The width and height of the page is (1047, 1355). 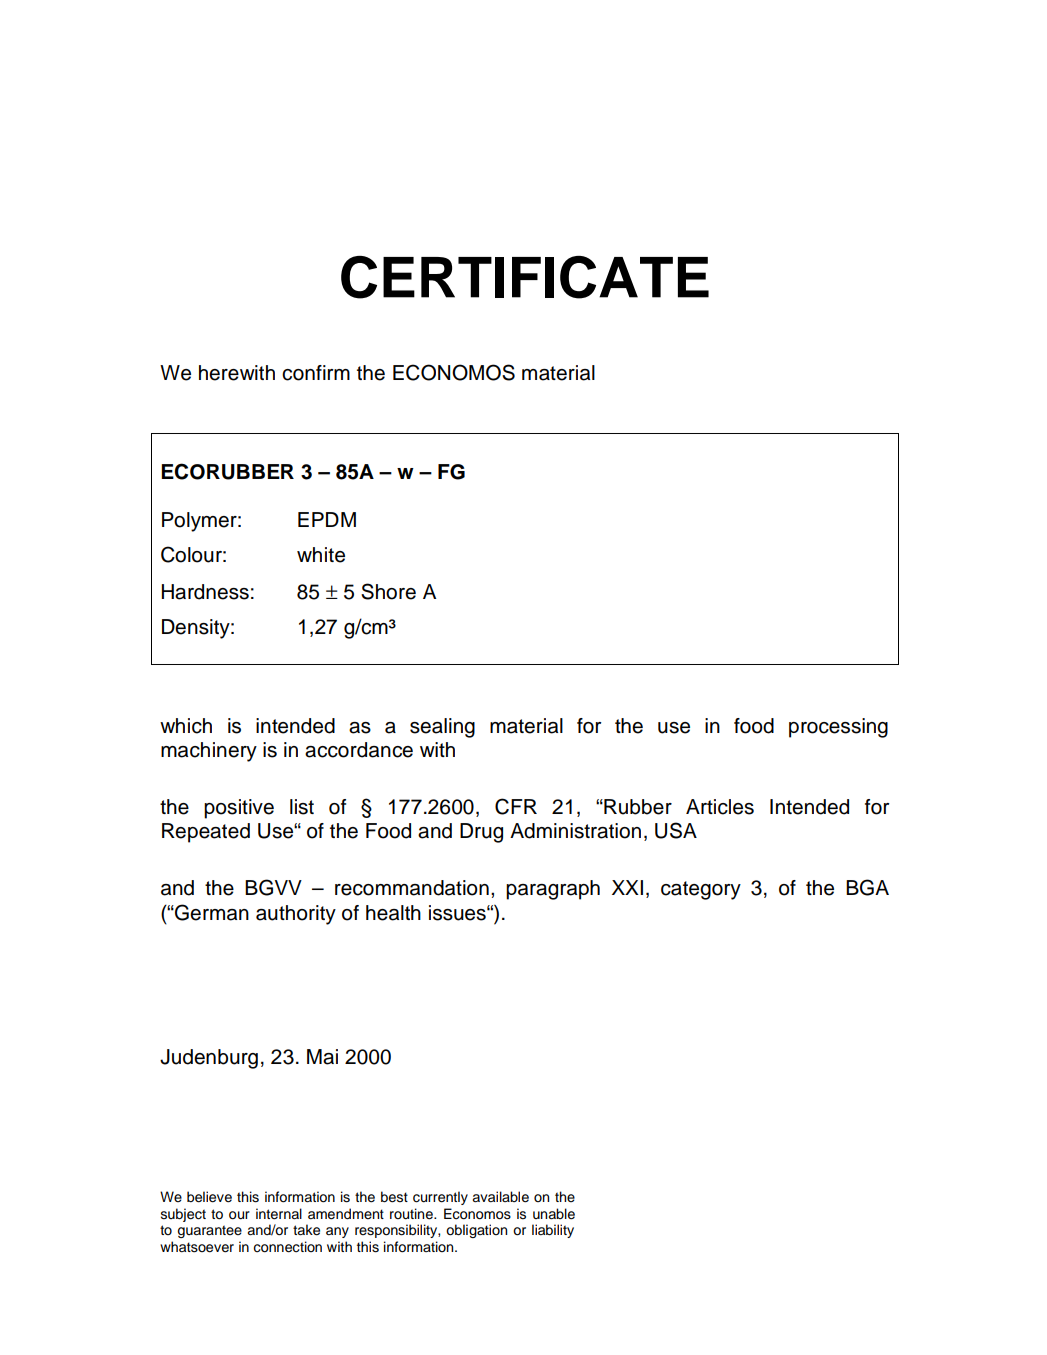 What do you see at coordinates (321, 555) in the page?
I see `white` at bounding box center [321, 555].
